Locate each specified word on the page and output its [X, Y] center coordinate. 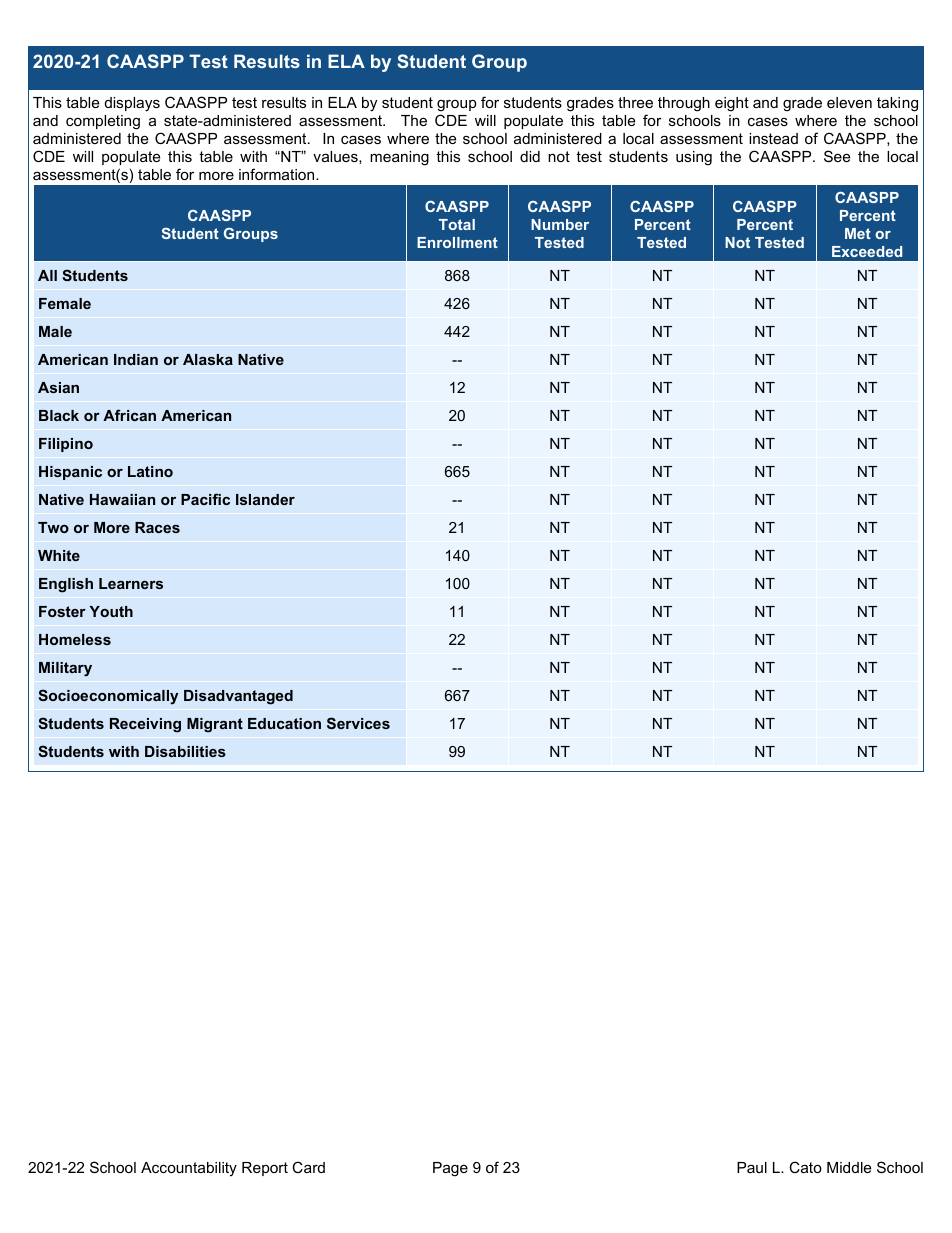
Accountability [189, 1169]
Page [450, 1169]
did [530, 156]
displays [132, 104]
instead [773, 138]
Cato [805, 1167]
